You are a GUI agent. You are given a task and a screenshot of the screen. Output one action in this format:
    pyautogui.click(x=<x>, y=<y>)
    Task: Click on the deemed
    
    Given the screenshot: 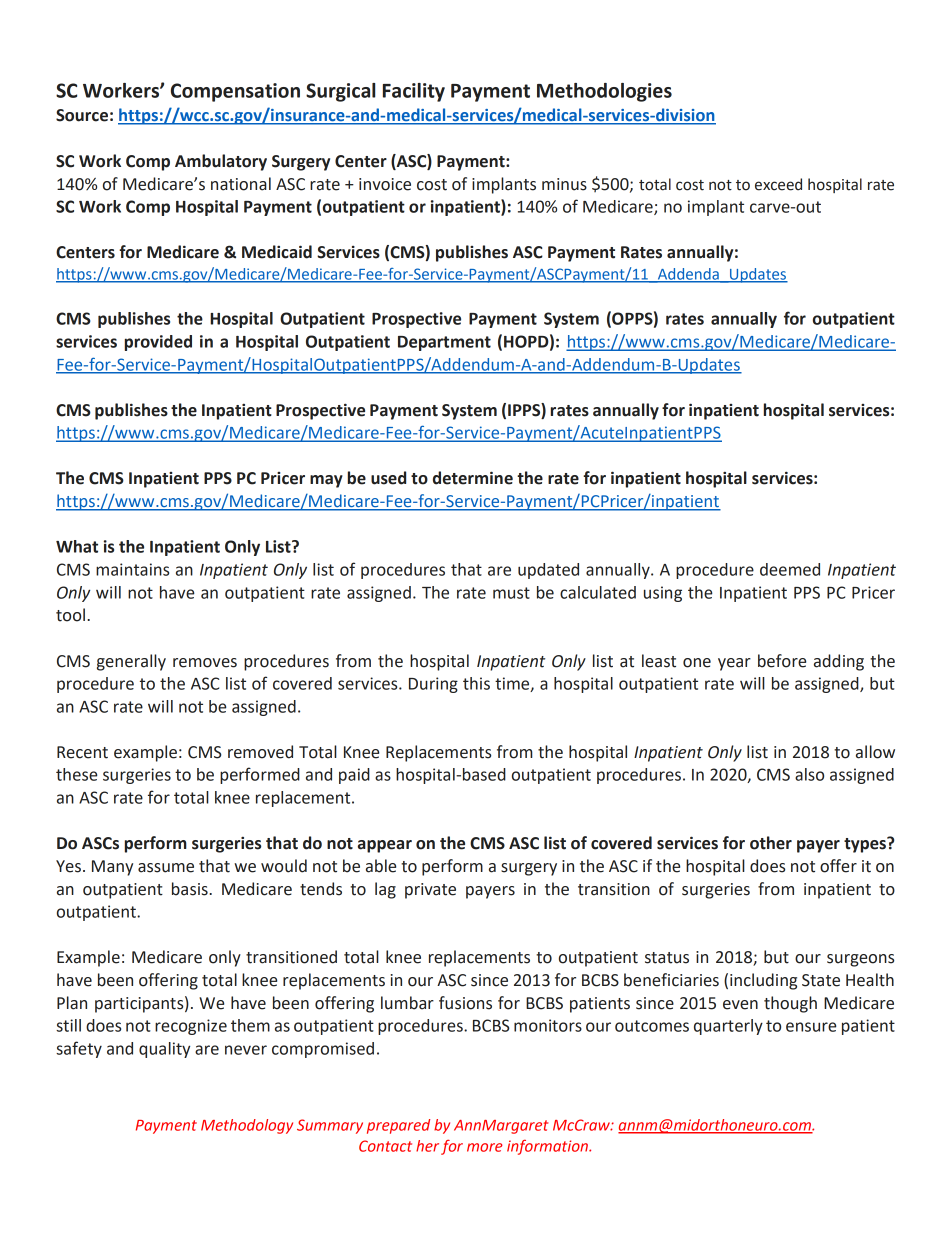 What is the action you would take?
    pyautogui.click(x=790, y=569)
